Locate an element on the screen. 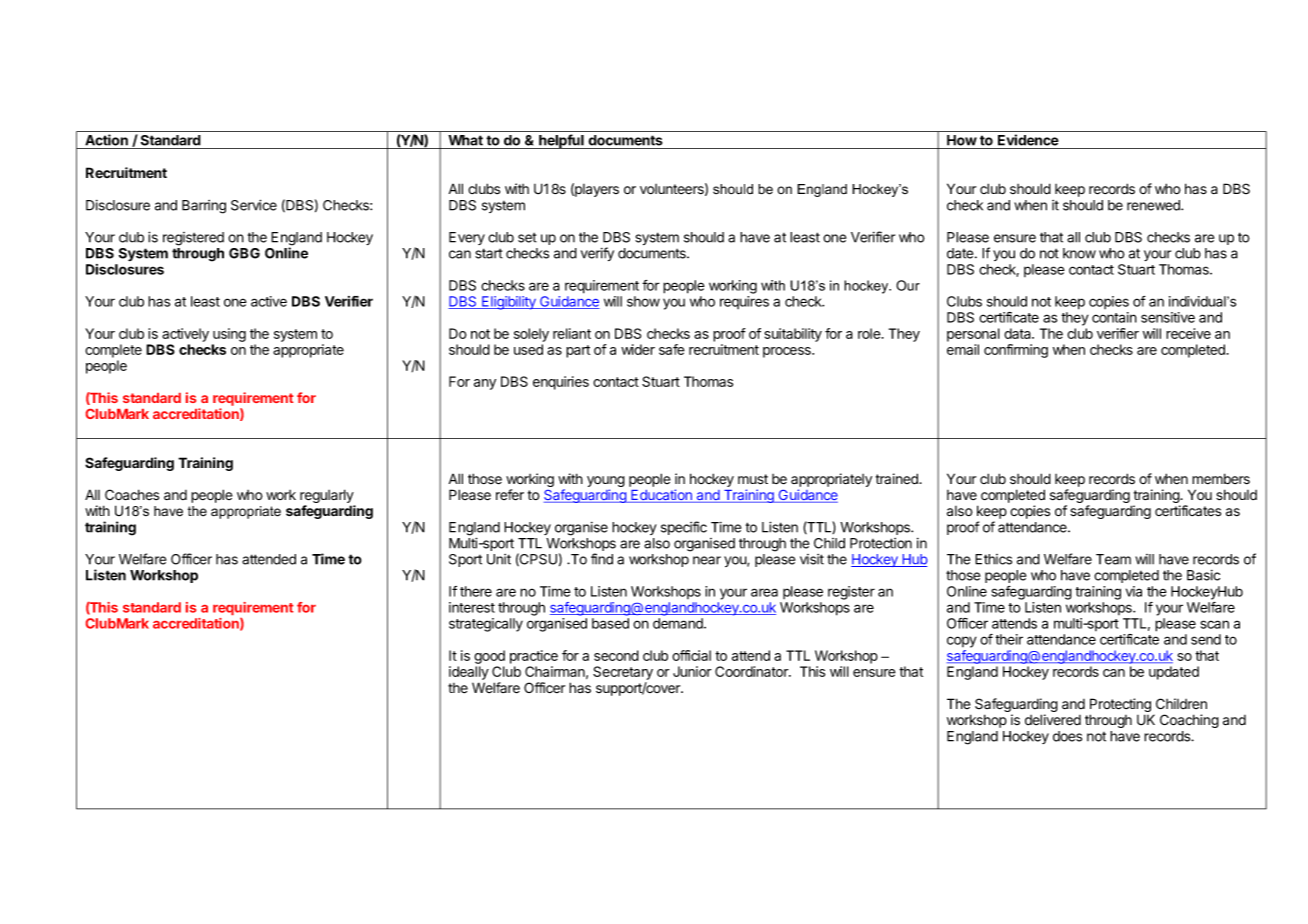 The height and width of the screenshot is (924, 1308). wider is located at coordinates (638, 349).
